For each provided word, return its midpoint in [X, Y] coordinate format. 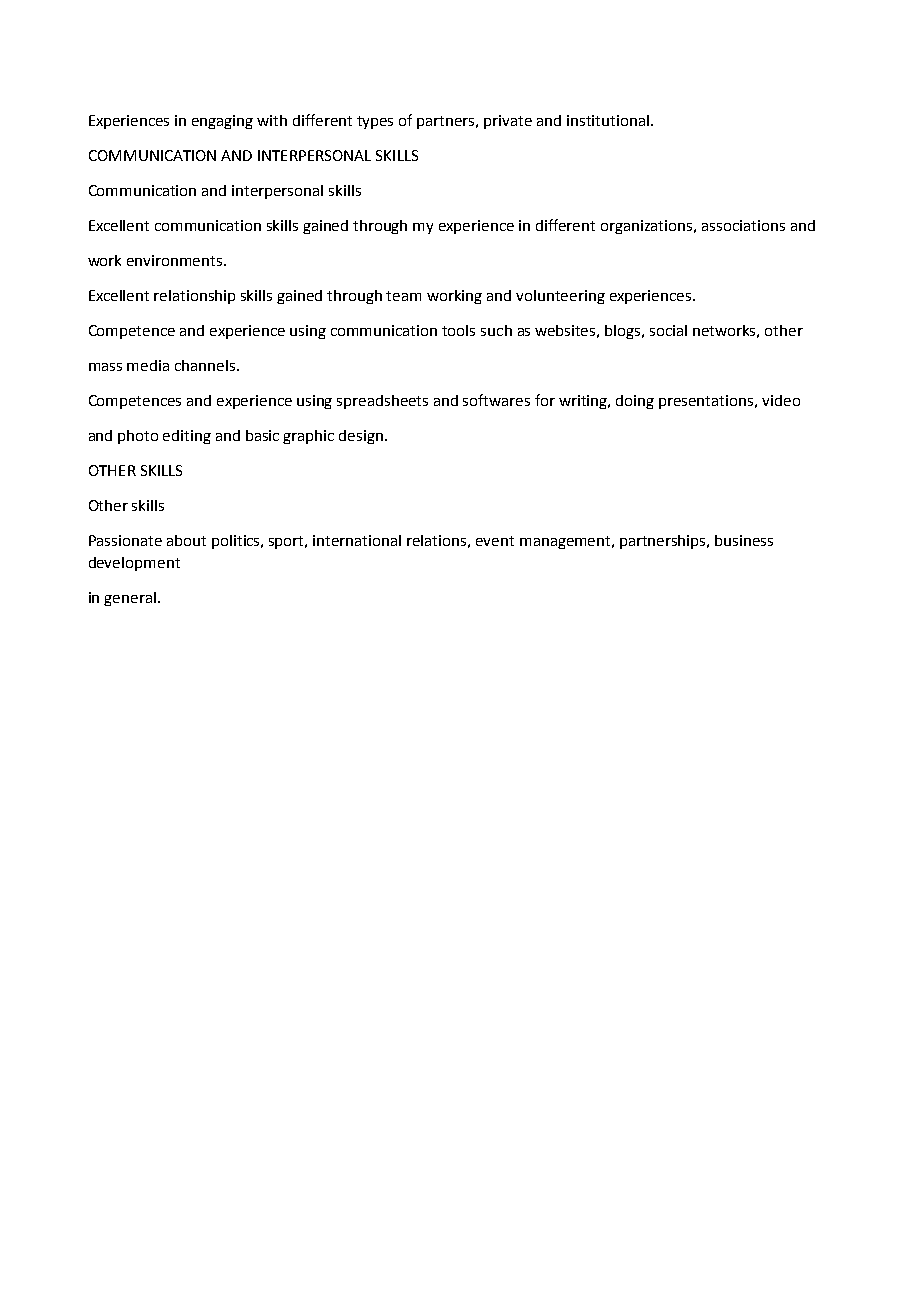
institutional [609, 120]
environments [176, 260]
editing [187, 437]
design [362, 437]
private [508, 122]
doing [635, 402]
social [668, 330]
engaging [222, 122]
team [403, 296]
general [130, 599]
